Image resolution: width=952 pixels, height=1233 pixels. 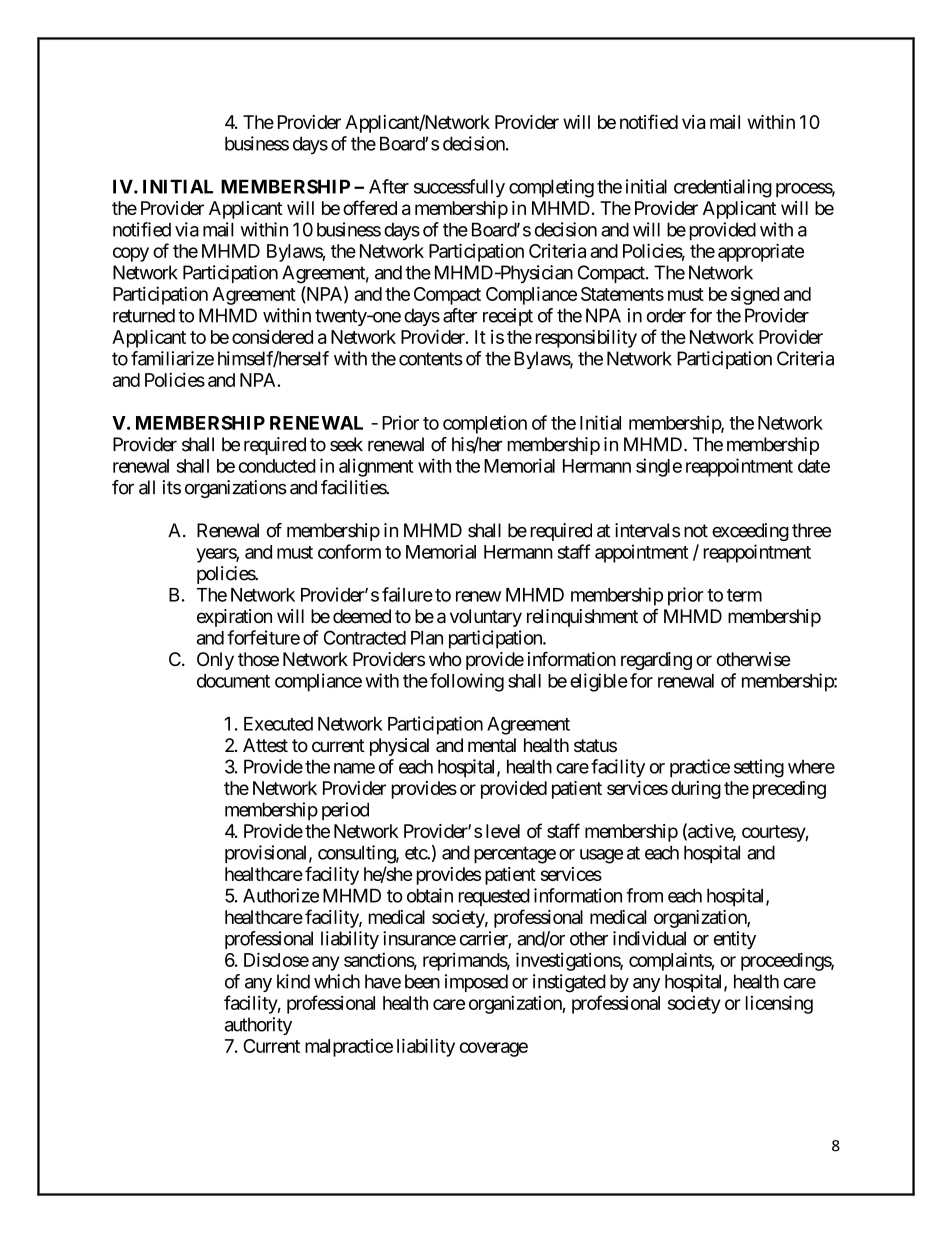 I want to click on authority, so click(x=258, y=1026).
